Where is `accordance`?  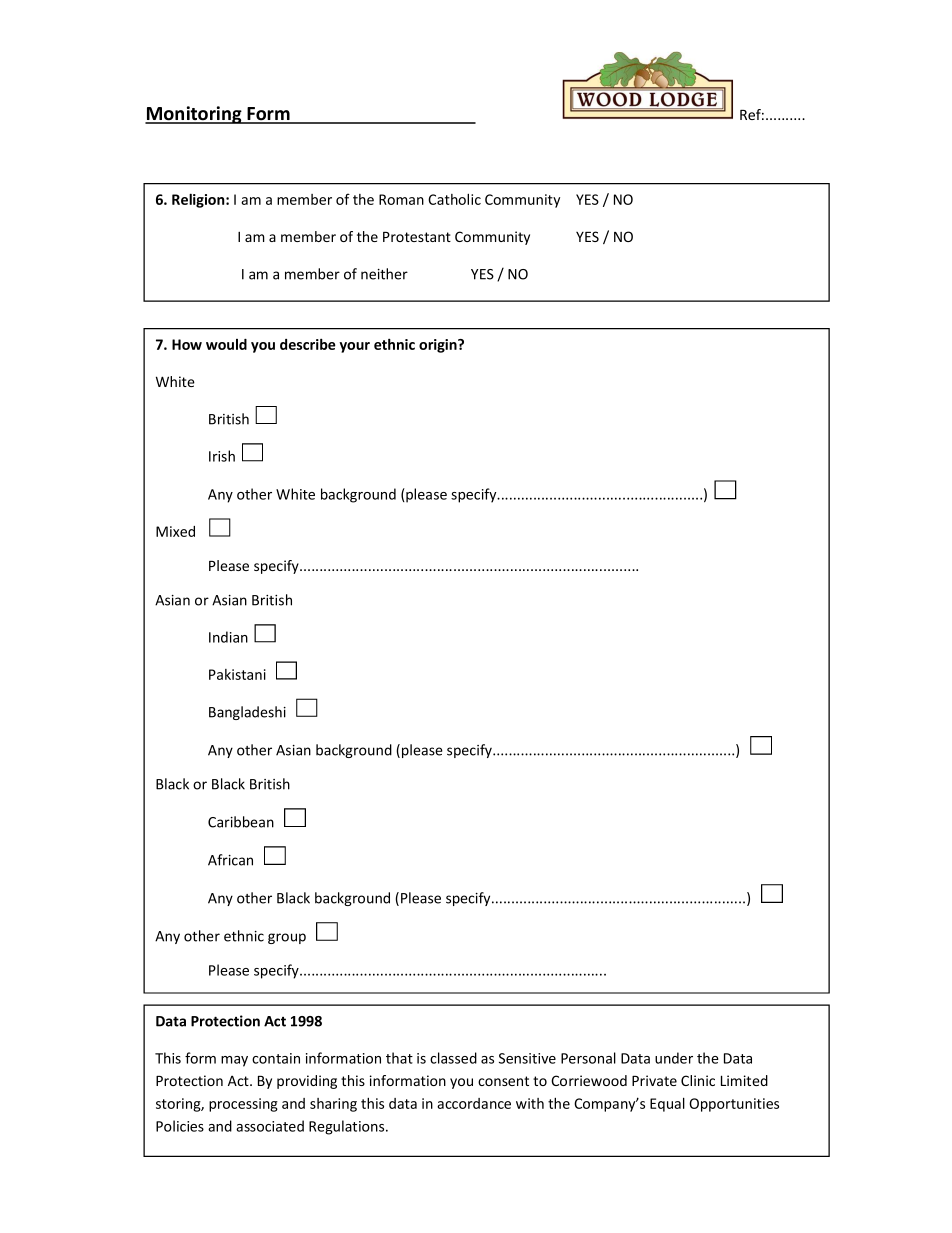
accordance is located at coordinates (474, 1103).
